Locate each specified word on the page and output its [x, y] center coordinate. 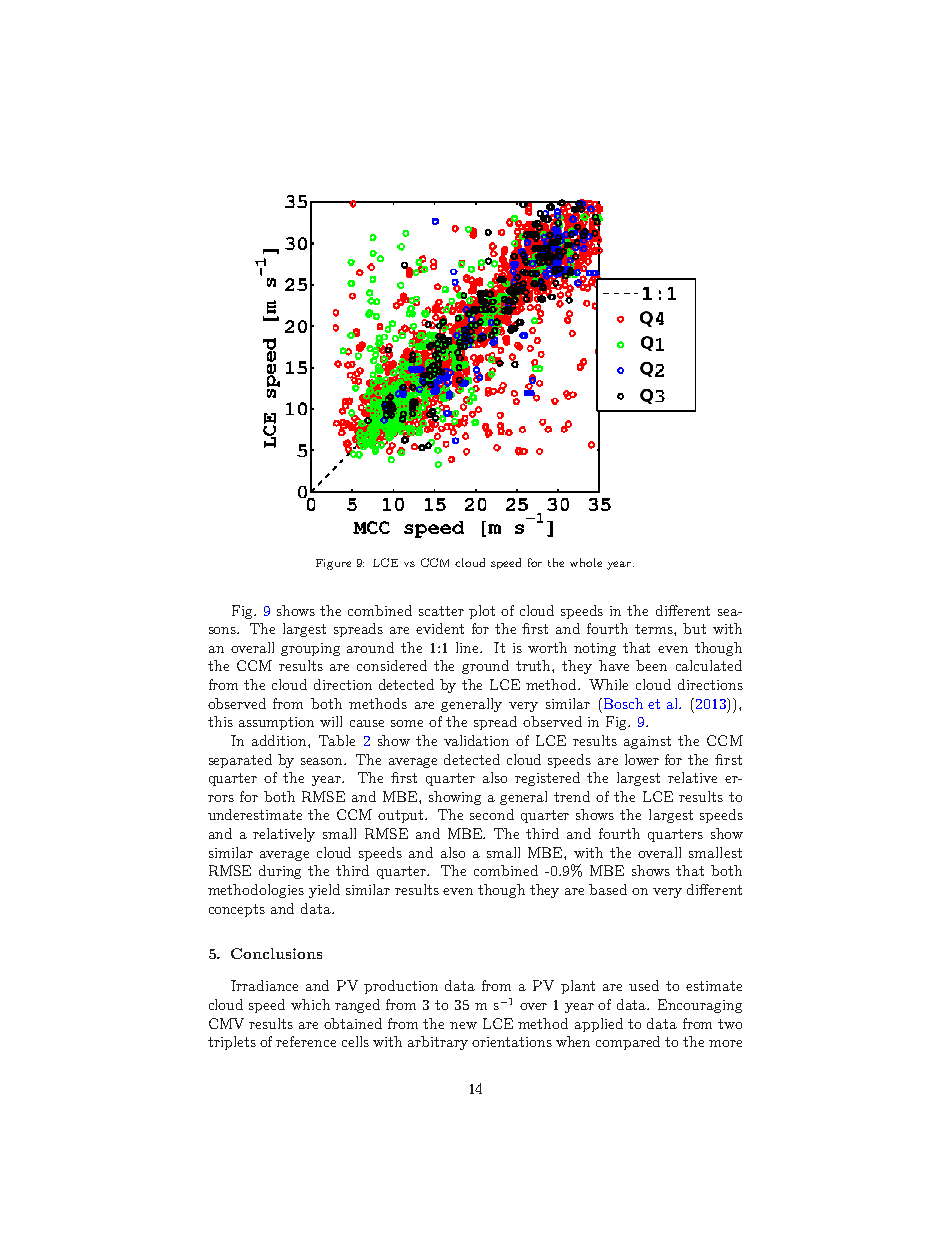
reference [306, 1041]
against [647, 742]
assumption [276, 723]
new [463, 1025]
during [280, 872]
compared [628, 1043]
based [608, 889]
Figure [333, 564]
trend [572, 796]
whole [586, 562]
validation [476, 740]
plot [482, 612]
